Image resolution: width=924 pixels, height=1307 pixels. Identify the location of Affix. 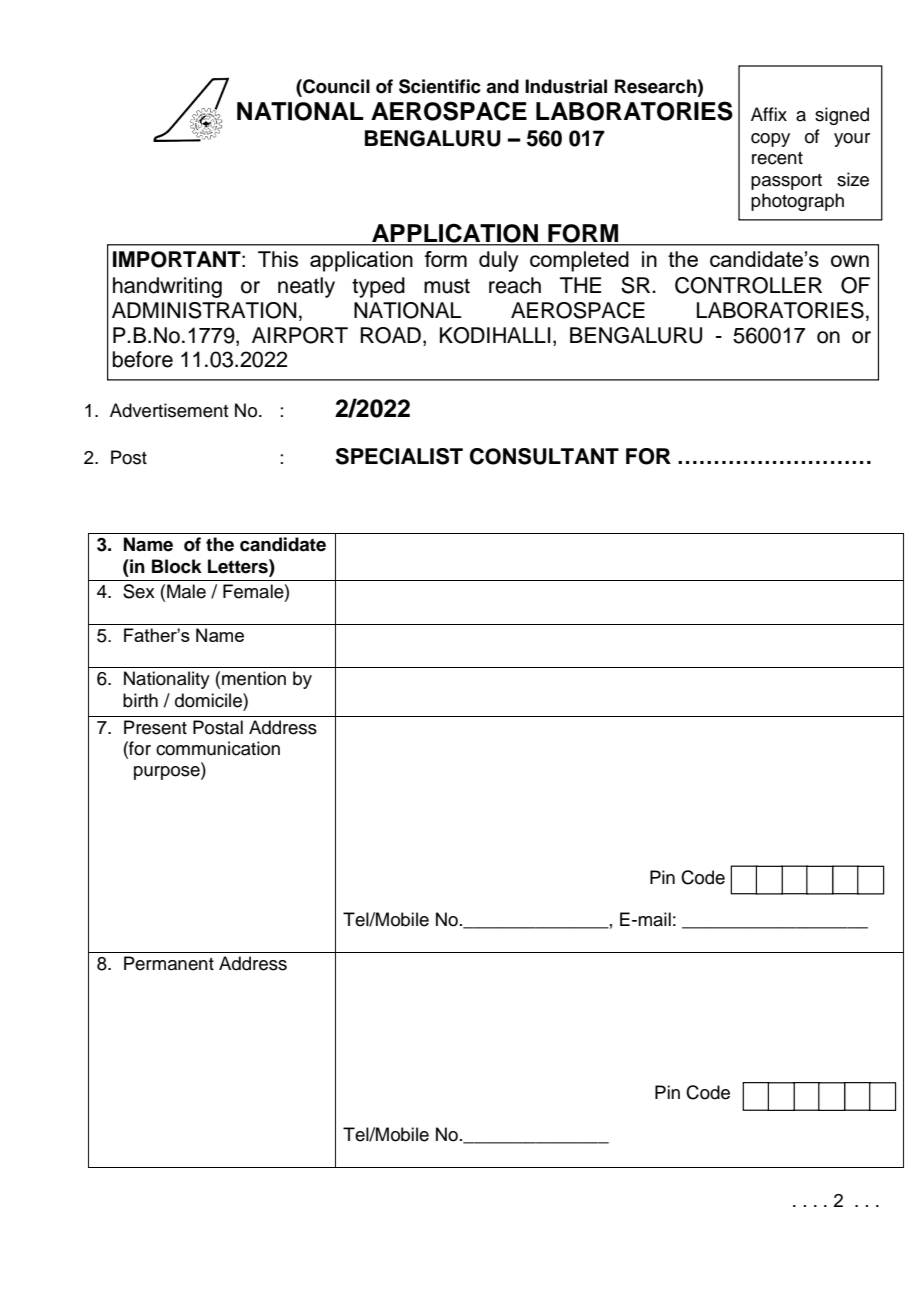
(769, 114).
